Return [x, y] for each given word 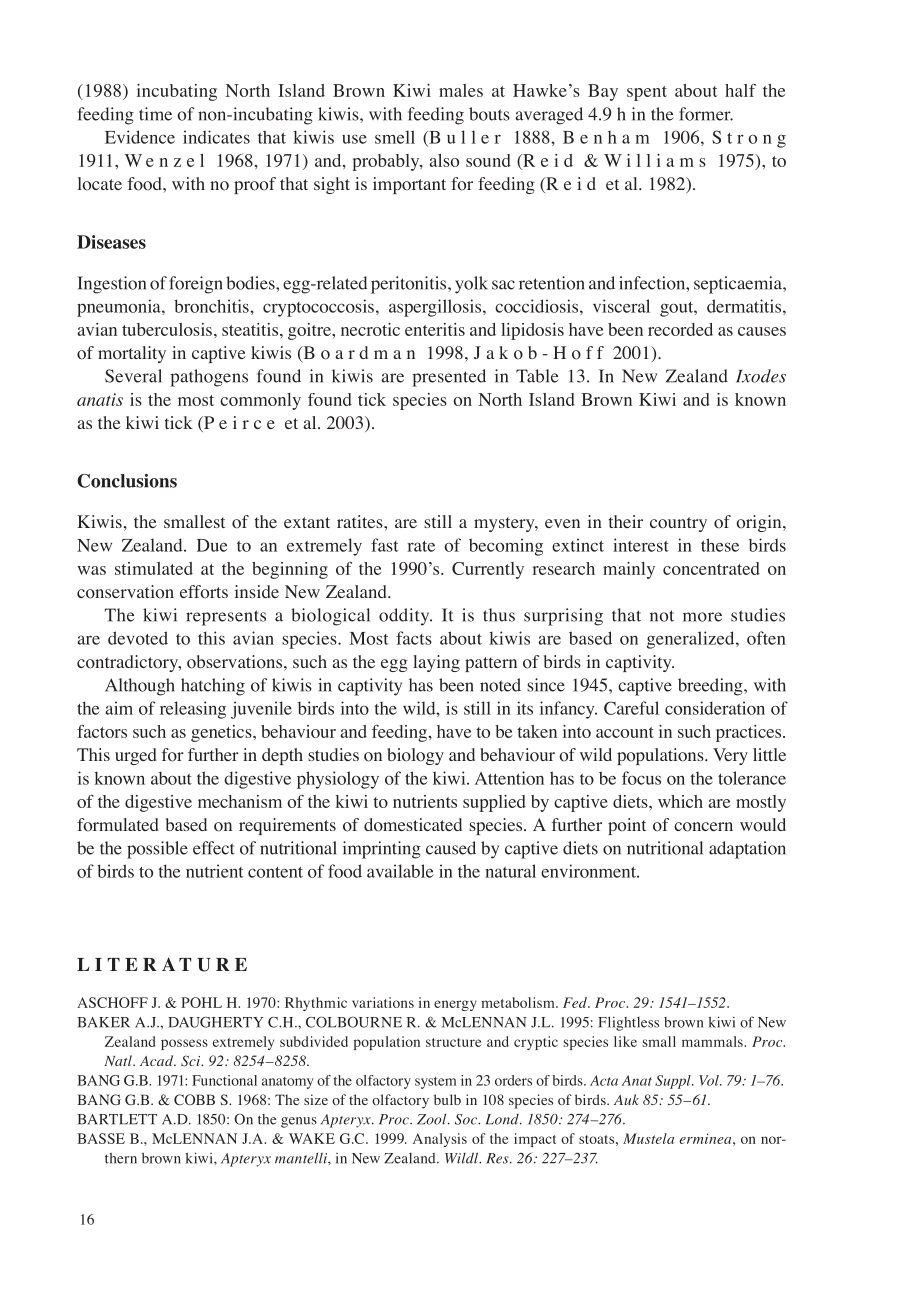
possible [157, 850]
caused [451, 848]
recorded [680, 329]
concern [703, 827]
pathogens [209, 378]
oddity [405, 617]
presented [449, 378]
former [706, 114]
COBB [194, 1100]
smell [395, 137]
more [702, 617]
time [155, 114]
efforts [204, 592]
